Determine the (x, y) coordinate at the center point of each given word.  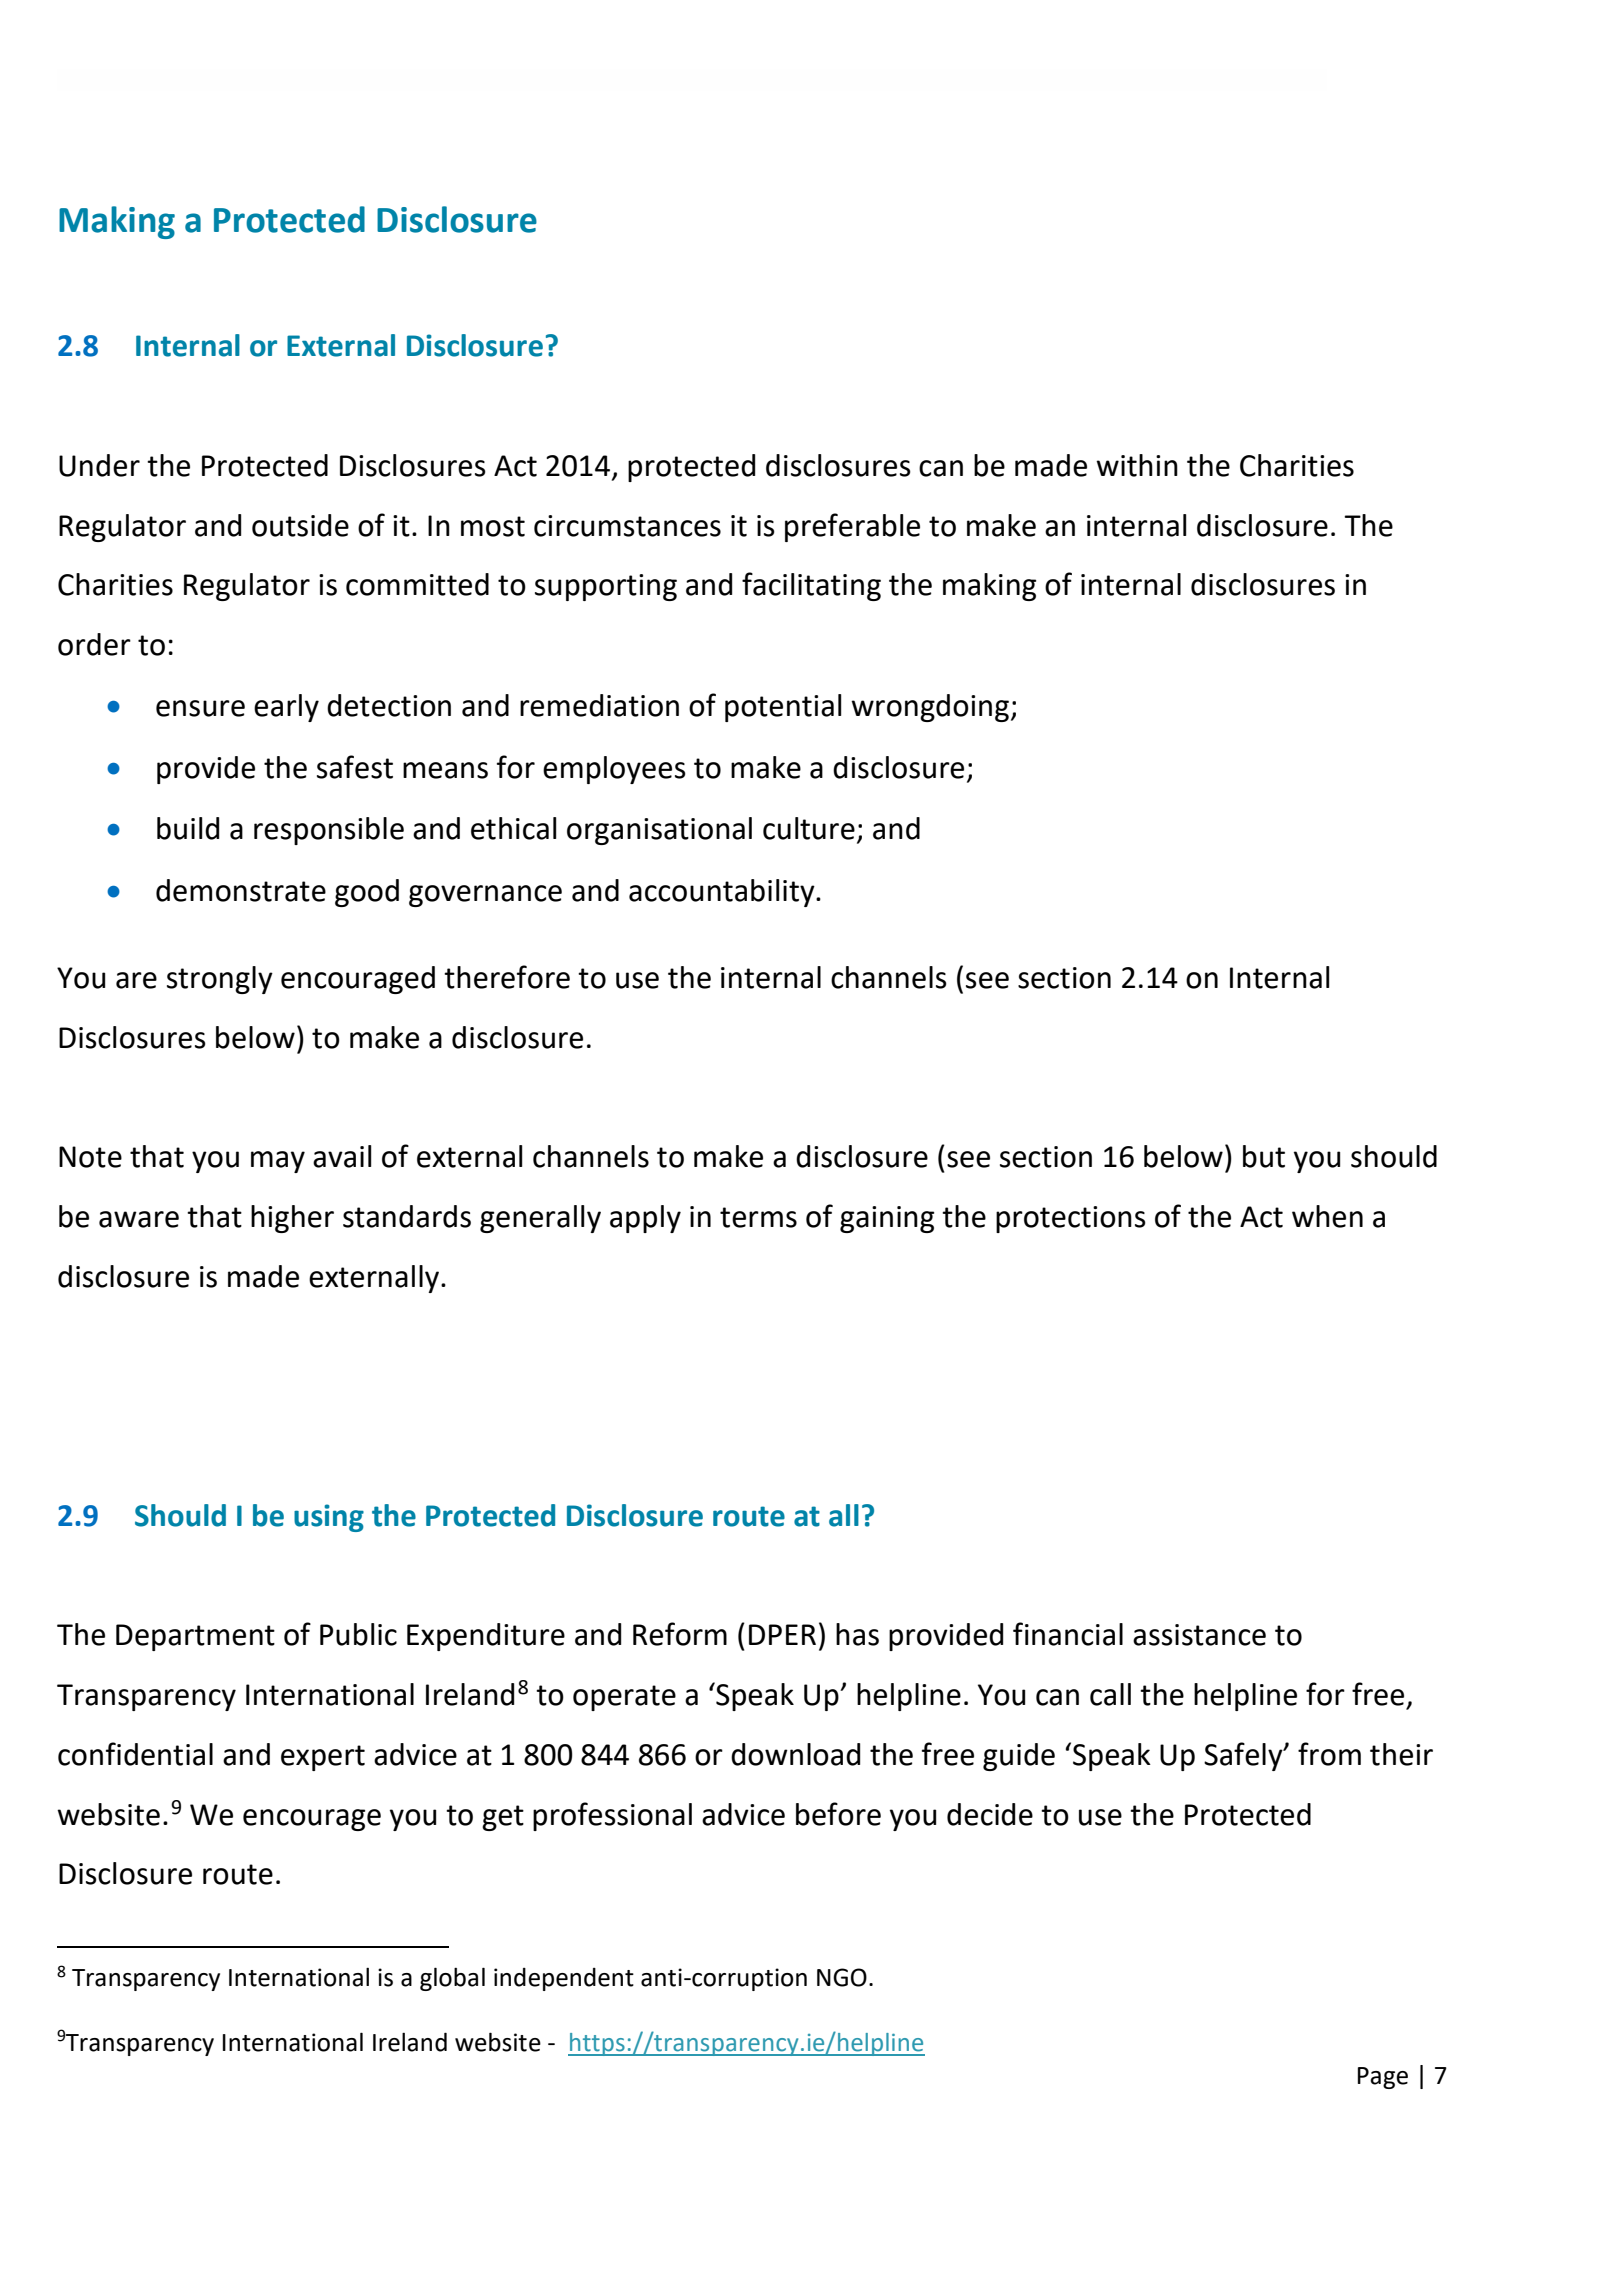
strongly (220, 980)
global (452, 1979)
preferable (852, 527)
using (329, 1518)
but (1264, 1156)
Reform (680, 1634)
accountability (723, 893)
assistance (1199, 1635)
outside (300, 525)
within (1137, 465)
